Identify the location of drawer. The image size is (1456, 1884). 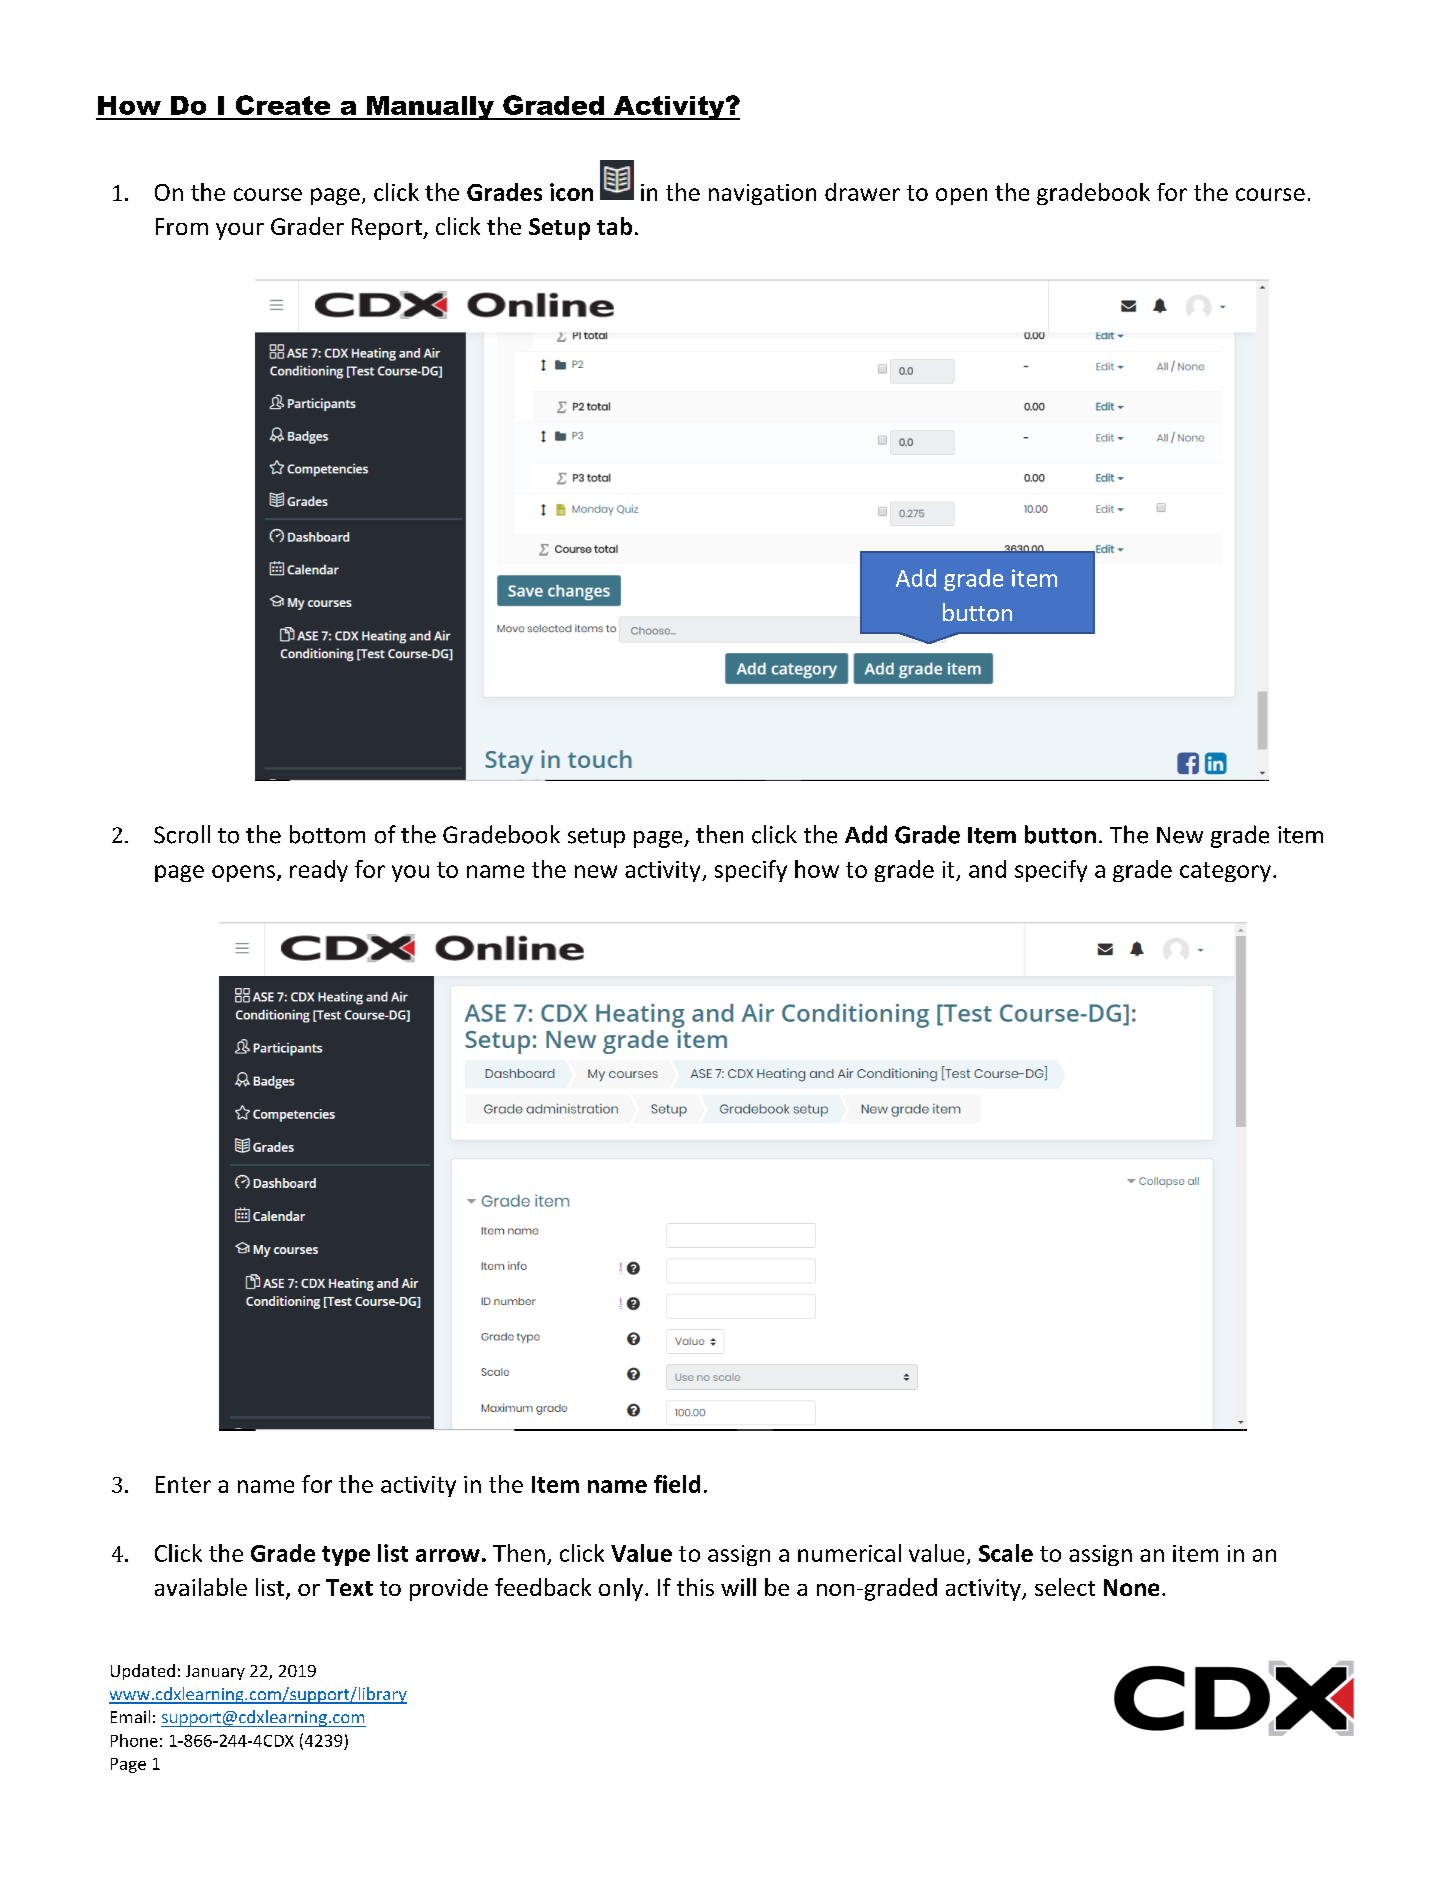
(862, 192).
